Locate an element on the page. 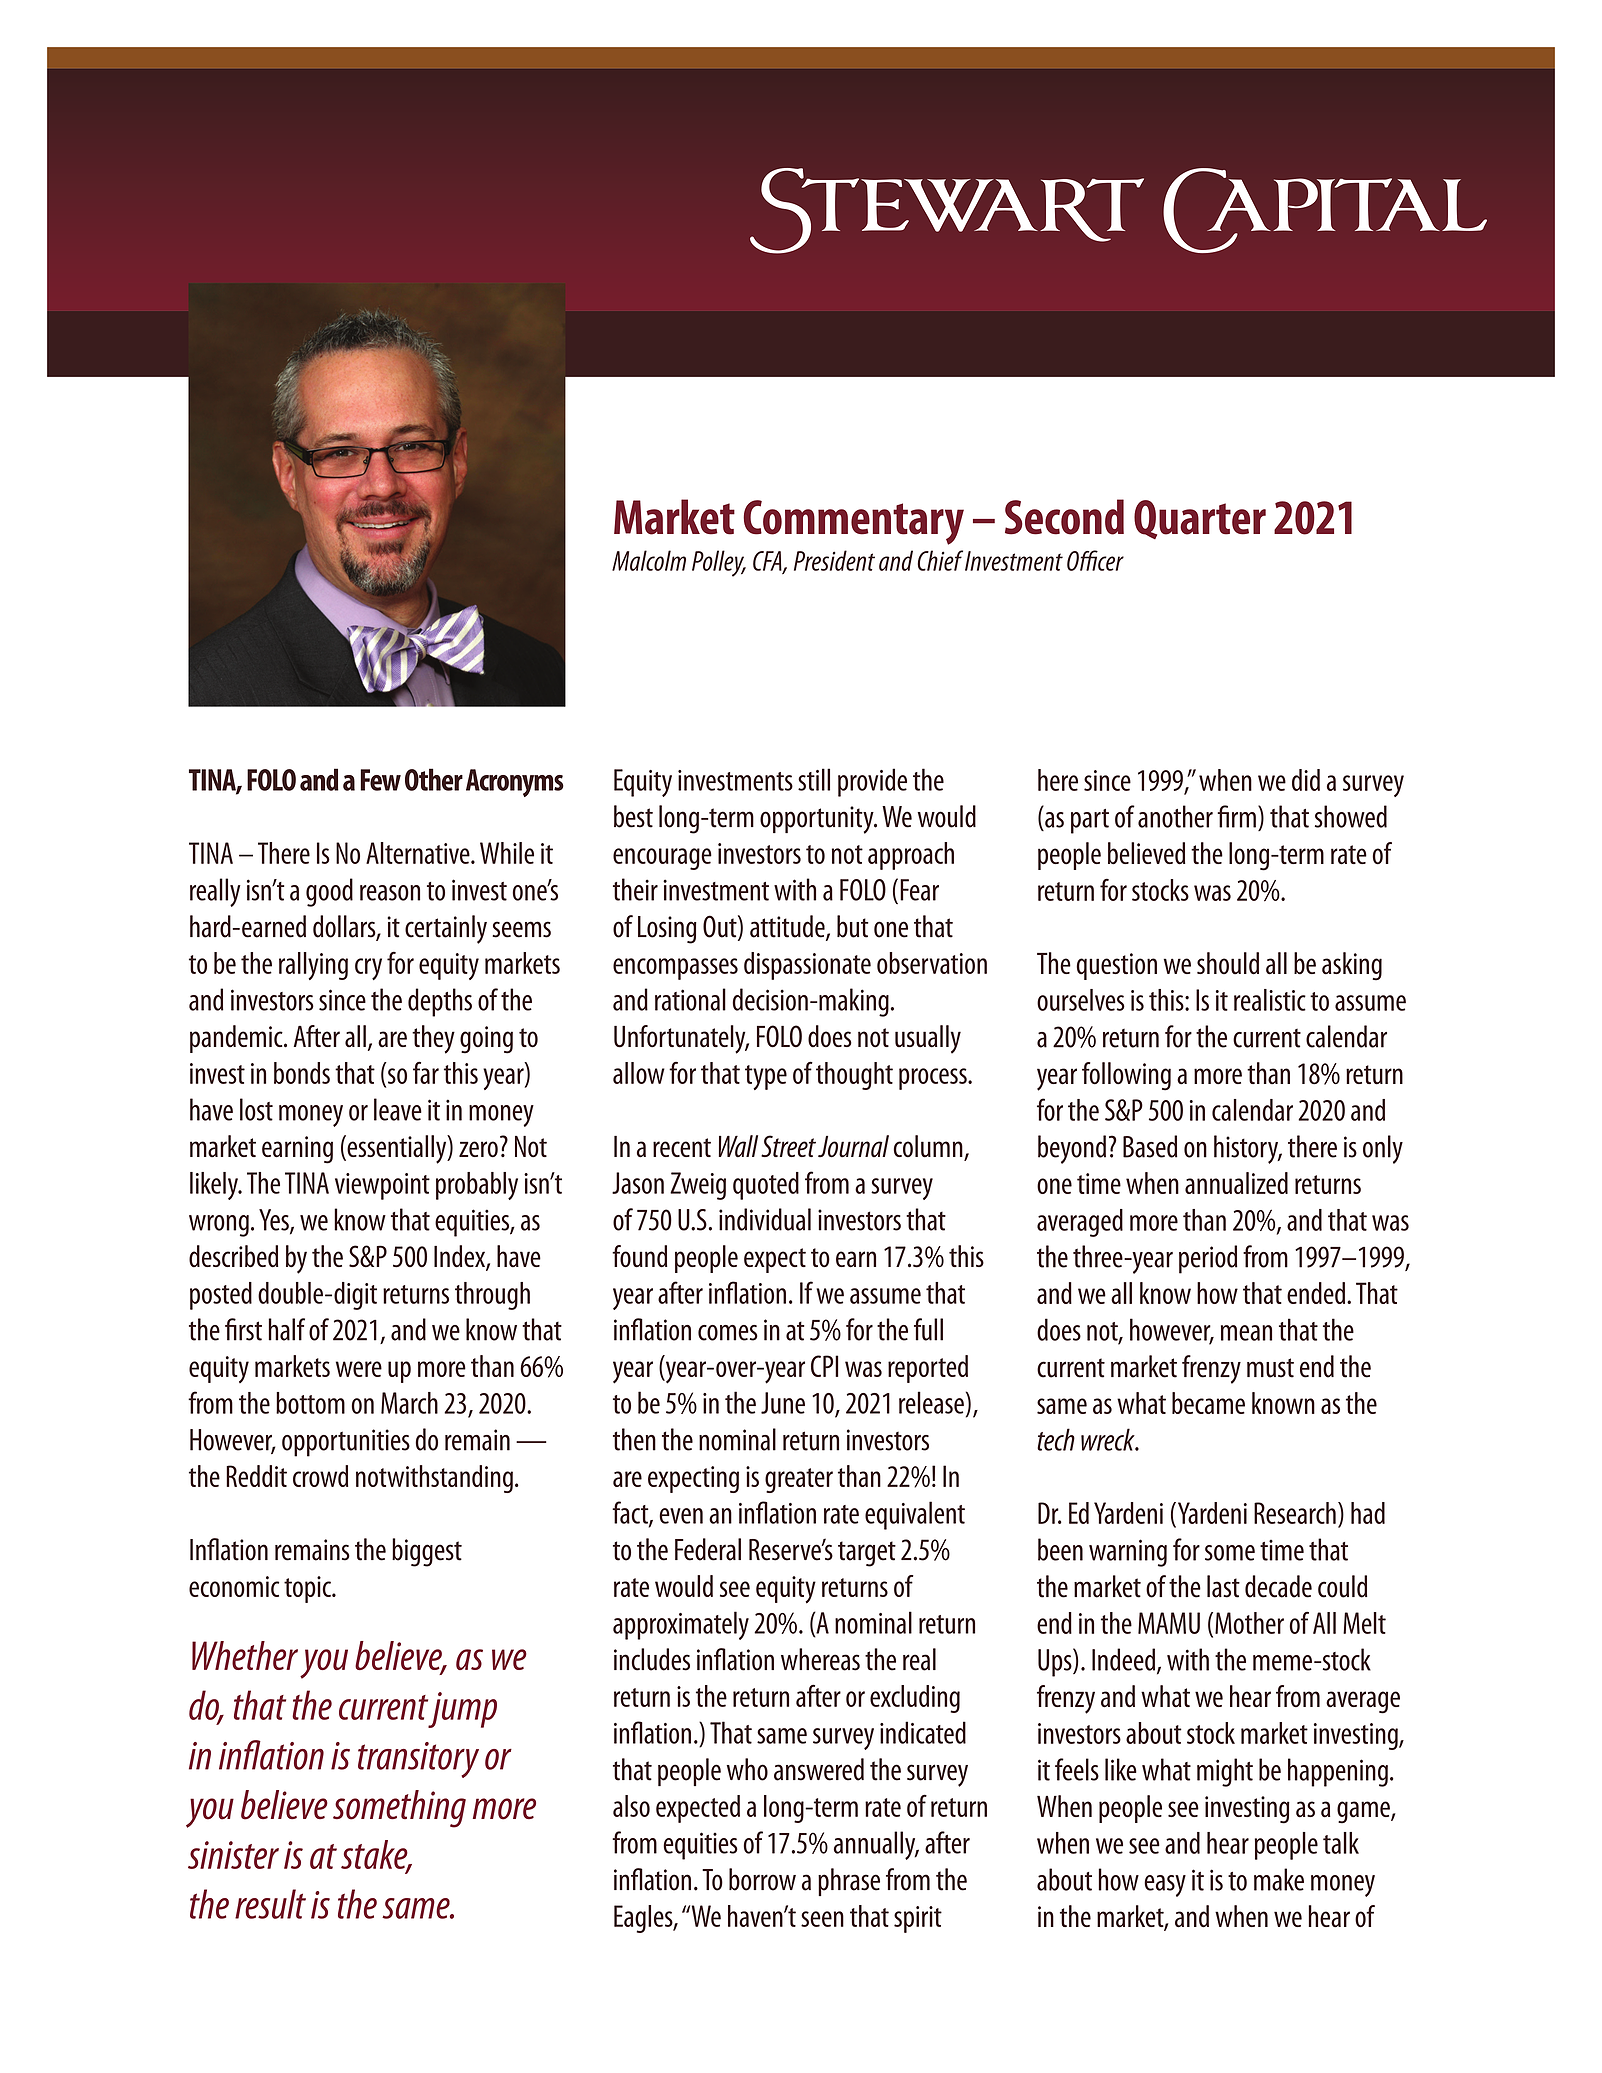  CPI is located at coordinates (824, 1366).
